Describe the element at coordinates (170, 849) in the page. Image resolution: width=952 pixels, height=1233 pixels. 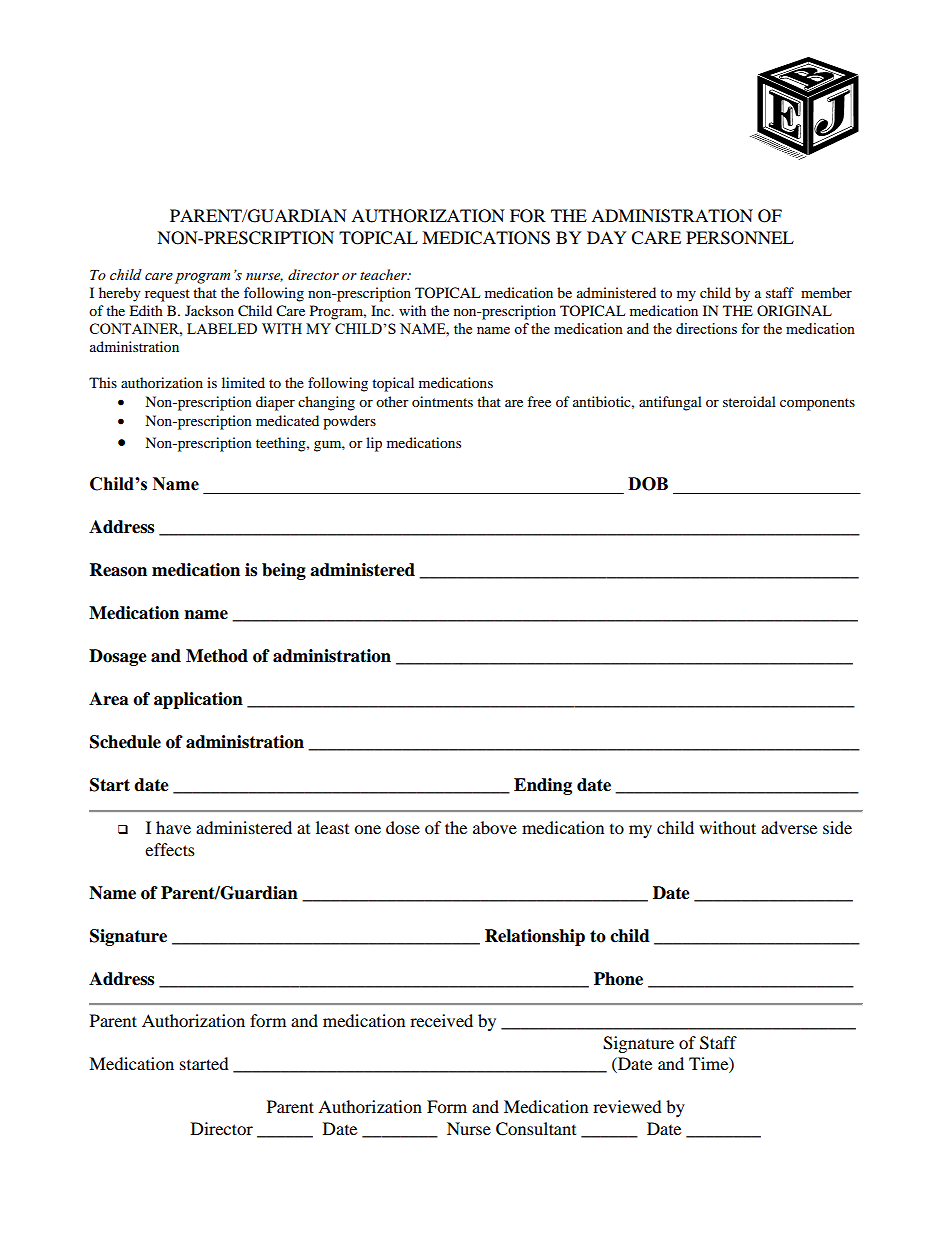
I see `effects` at that location.
